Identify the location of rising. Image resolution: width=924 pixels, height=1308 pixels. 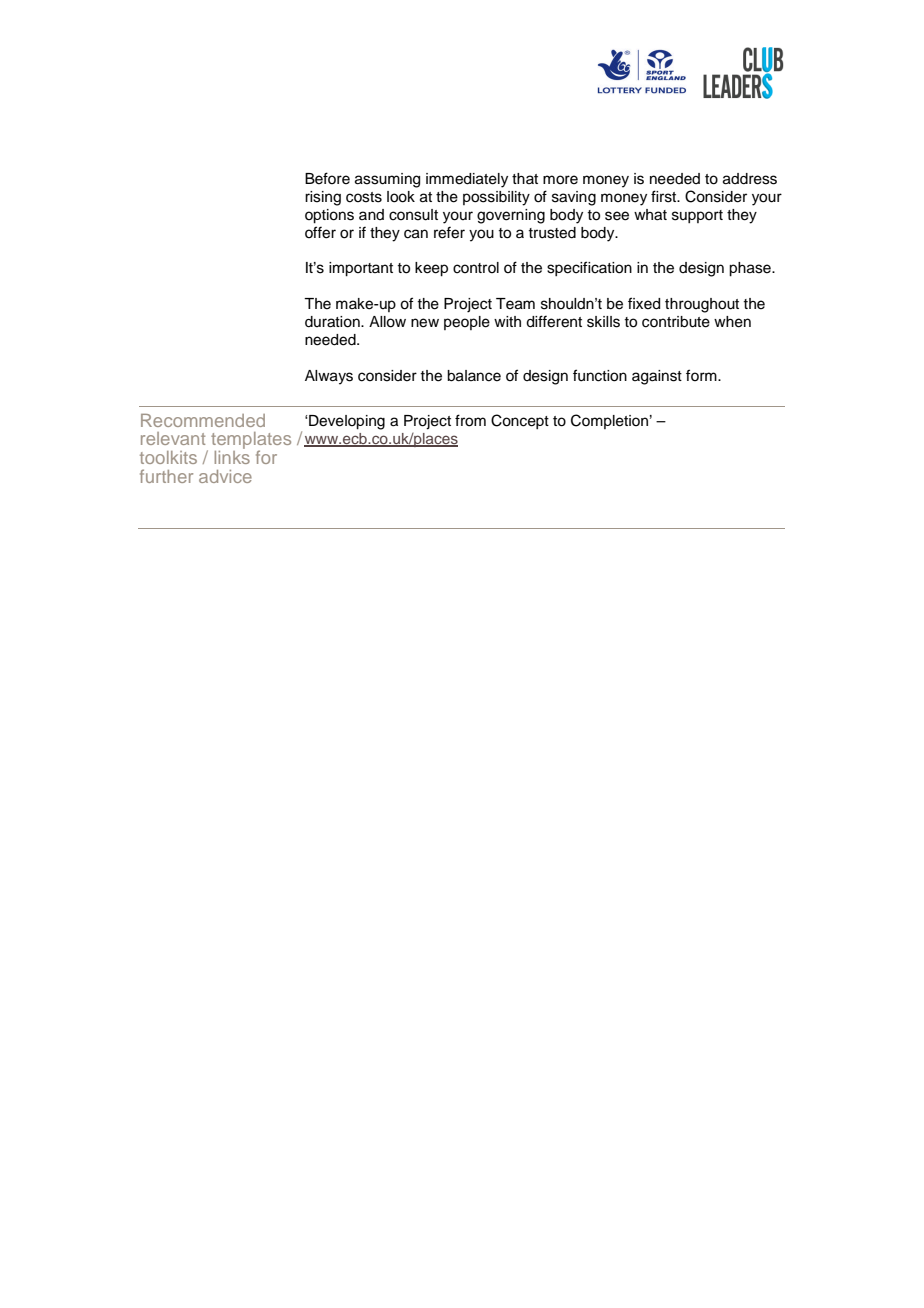
(323, 198).
